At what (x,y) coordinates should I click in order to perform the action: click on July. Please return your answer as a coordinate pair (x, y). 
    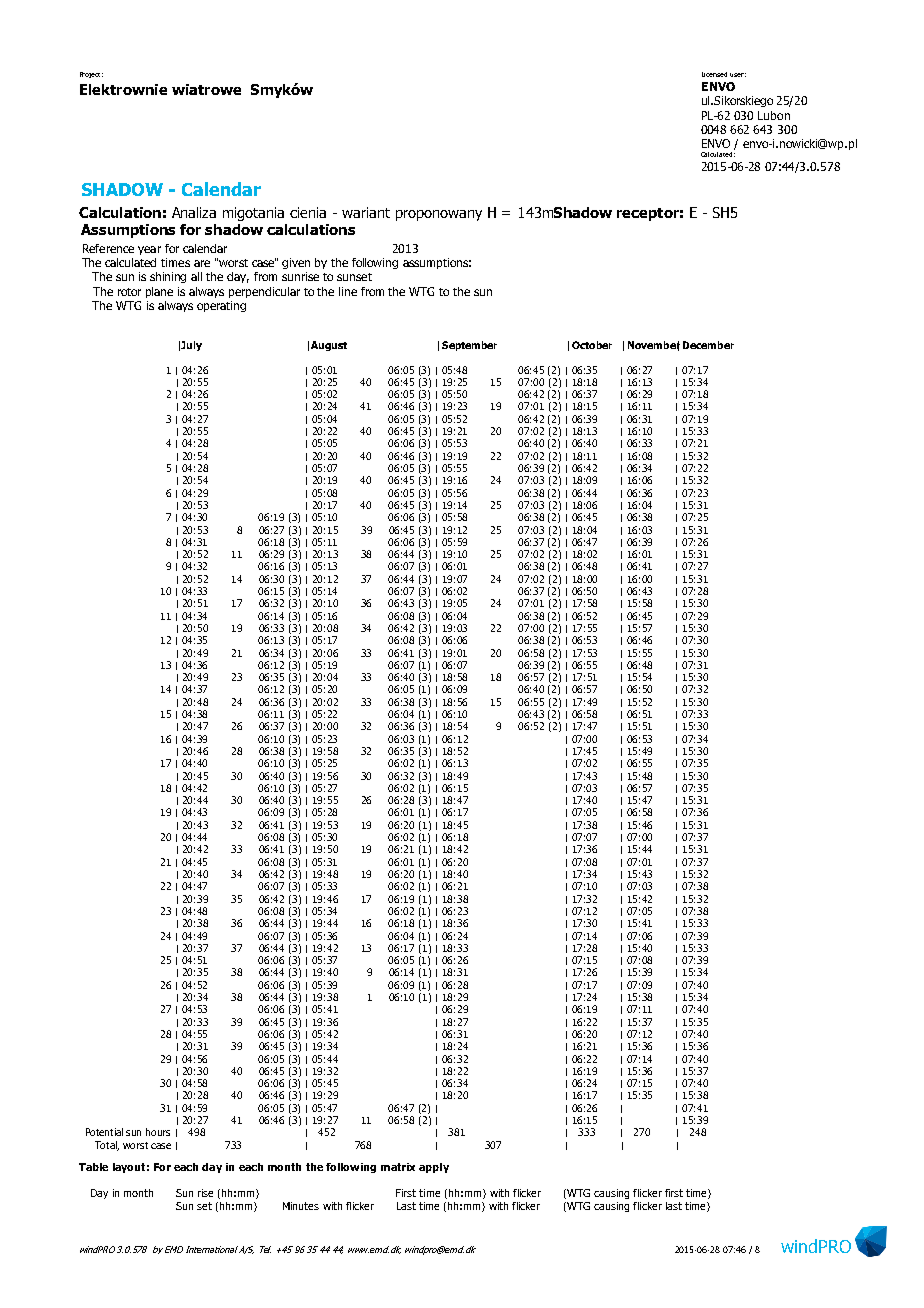
    Looking at the image, I should click on (191, 346).
